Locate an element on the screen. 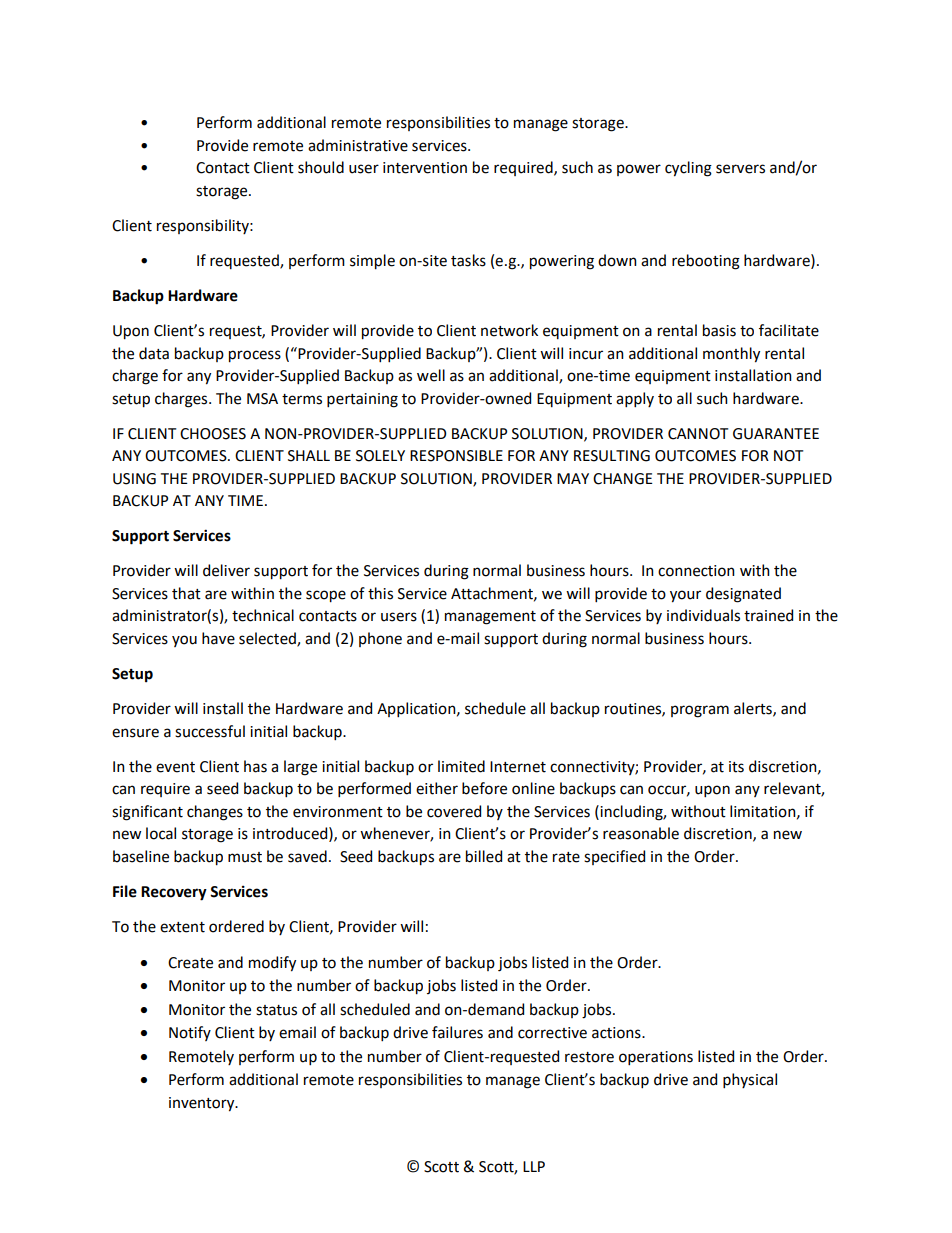  LLP is located at coordinates (534, 1166).
